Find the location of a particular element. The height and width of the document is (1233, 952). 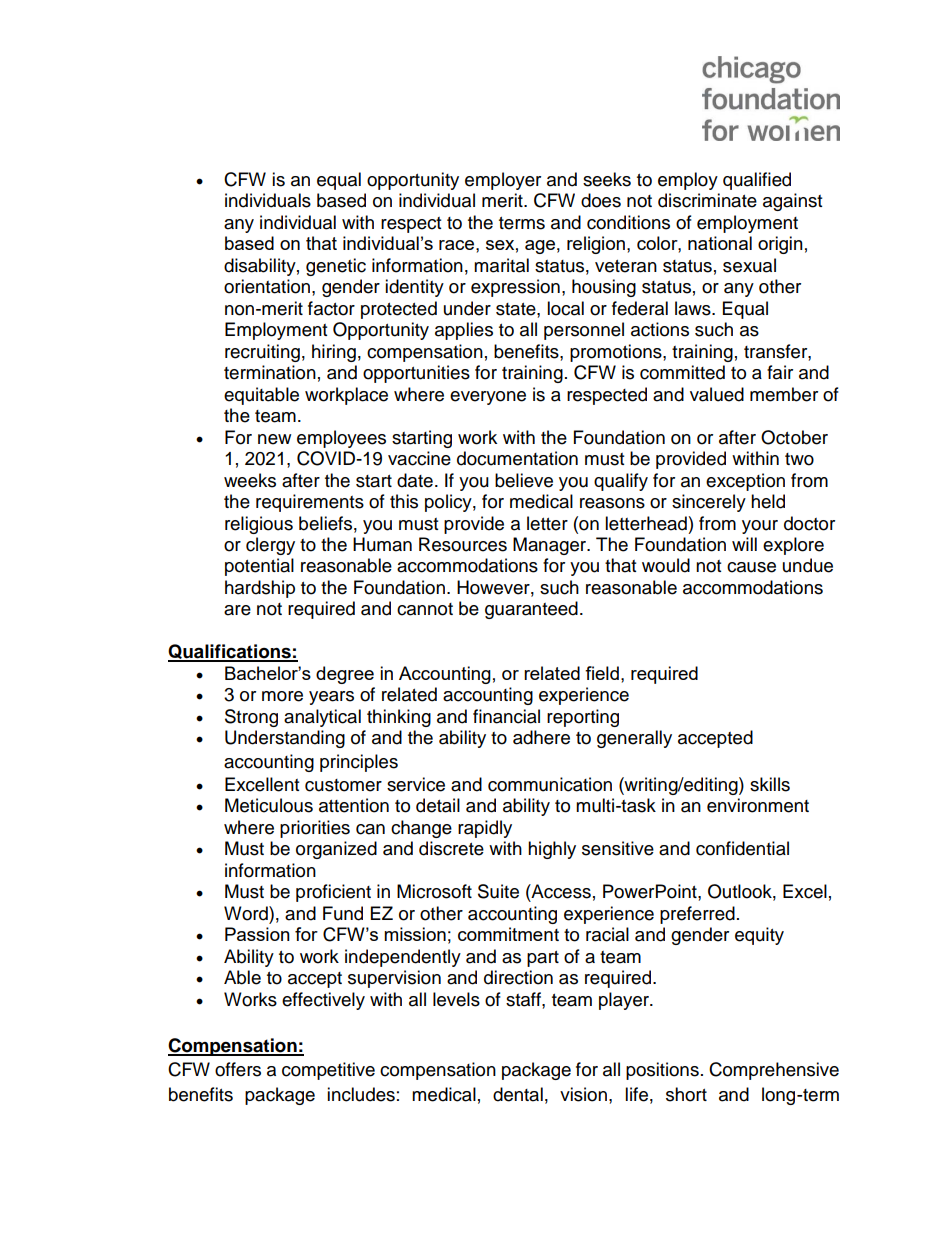

genetic is located at coordinates (336, 267).
